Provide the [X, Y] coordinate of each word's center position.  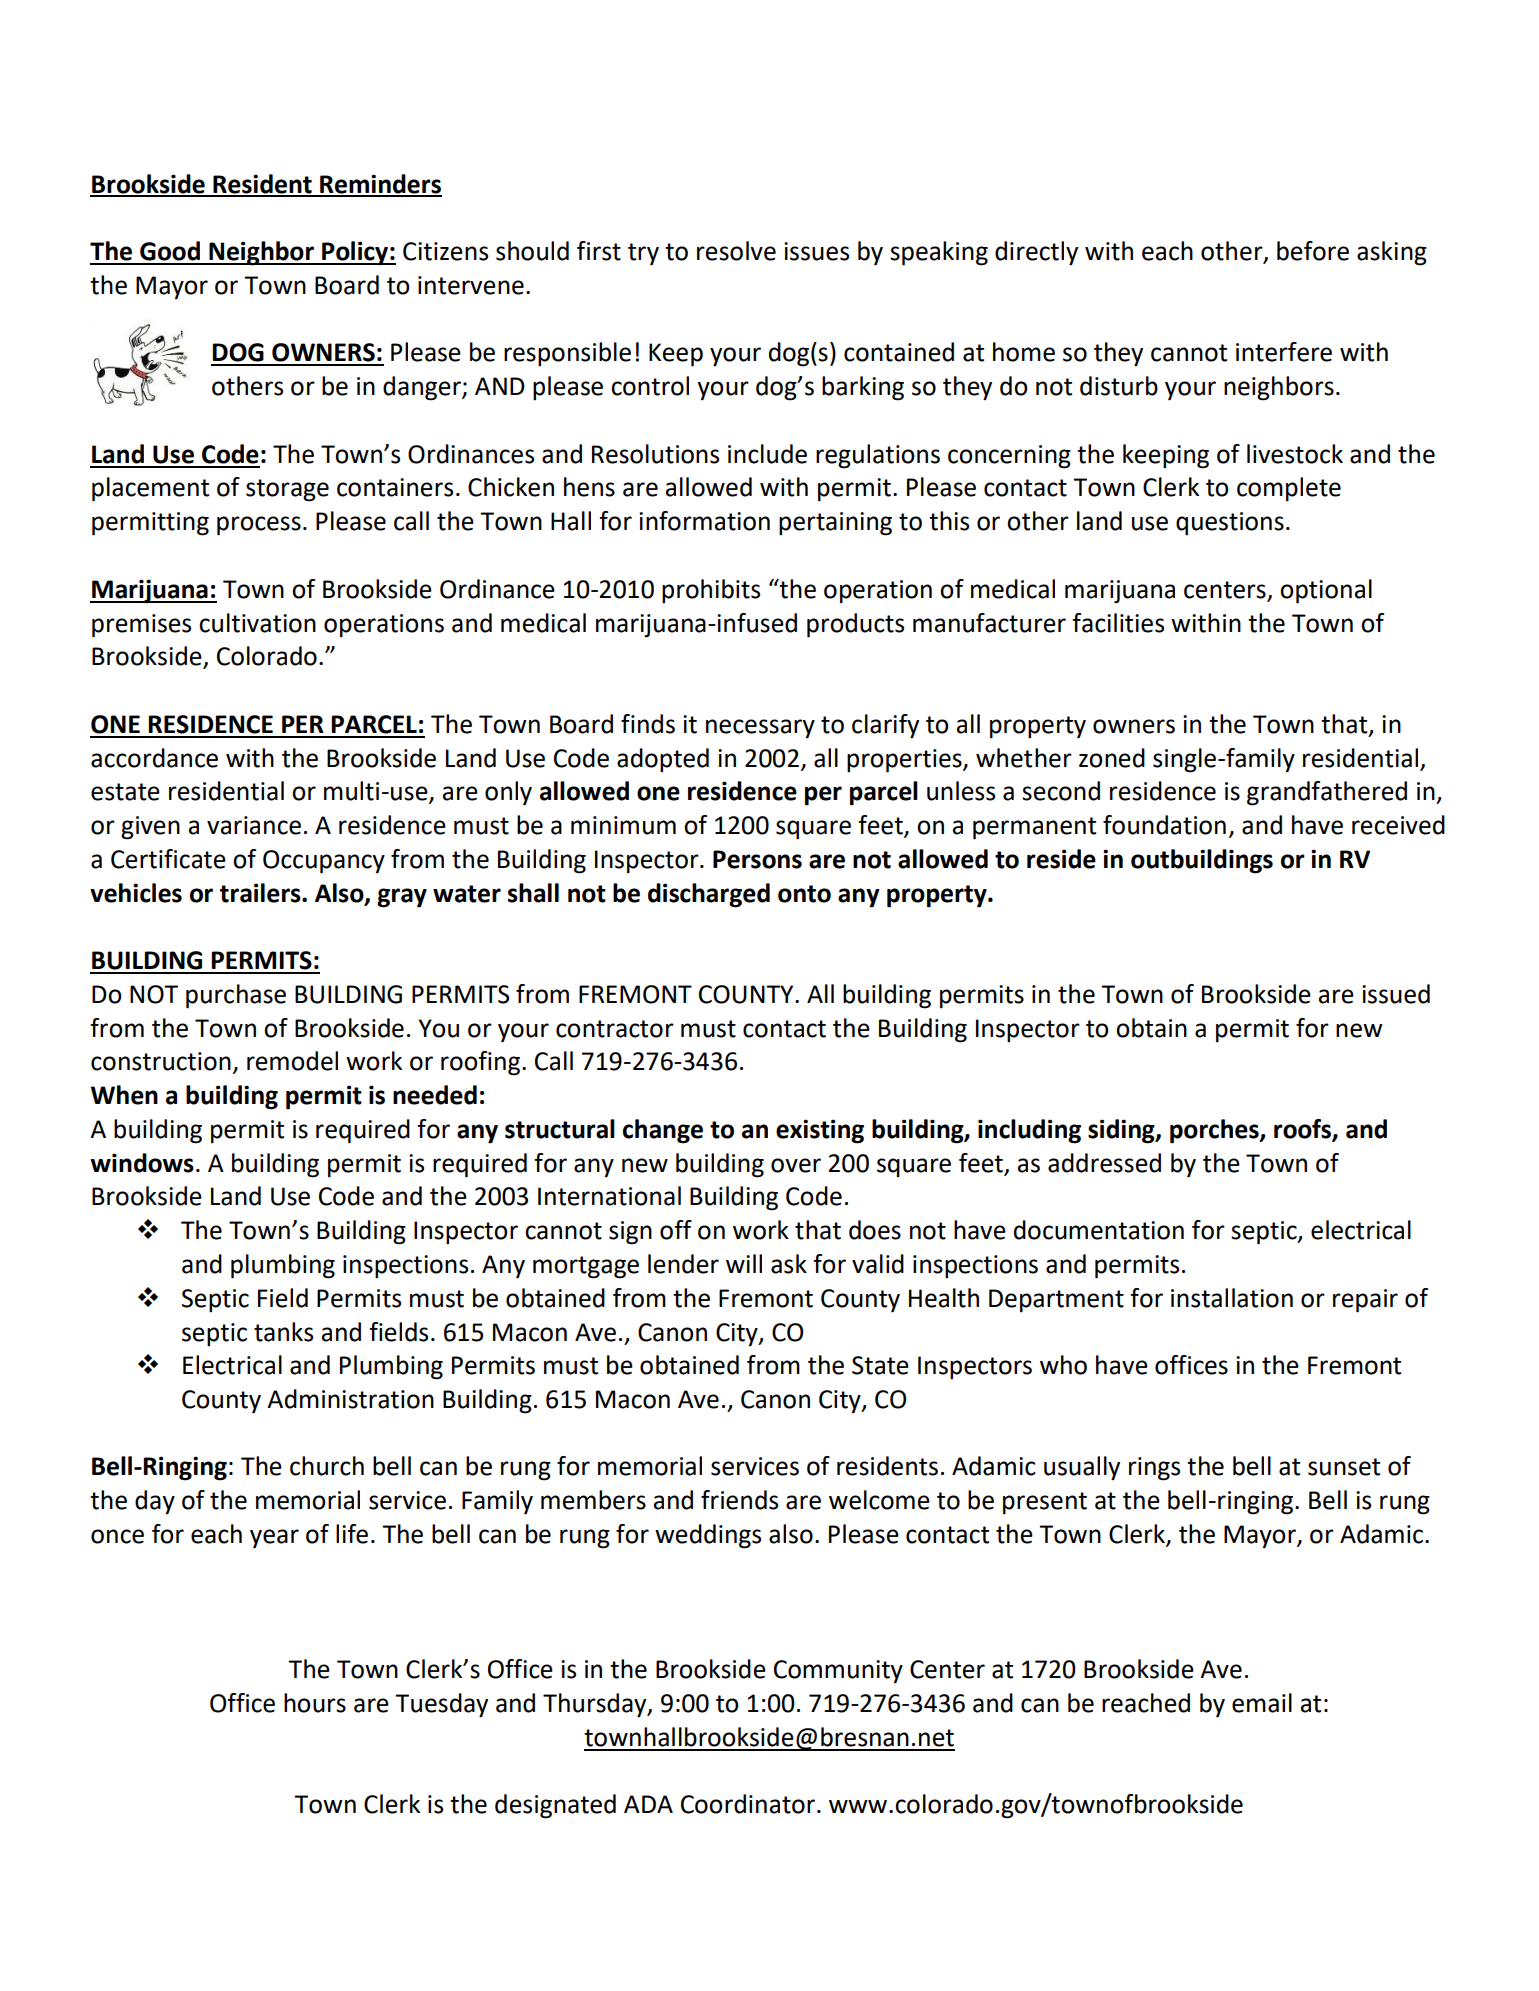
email [1262, 1703]
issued [1396, 994]
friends [739, 1500]
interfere [1284, 352]
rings [1154, 1469]
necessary [760, 728]
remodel [292, 1061]
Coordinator [748, 1804]
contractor [615, 1029]
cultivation [257, 623]
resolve [736, 251]
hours [315, 1703]
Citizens [445, 251]
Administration [350, 1399]
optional [1326, 591]
